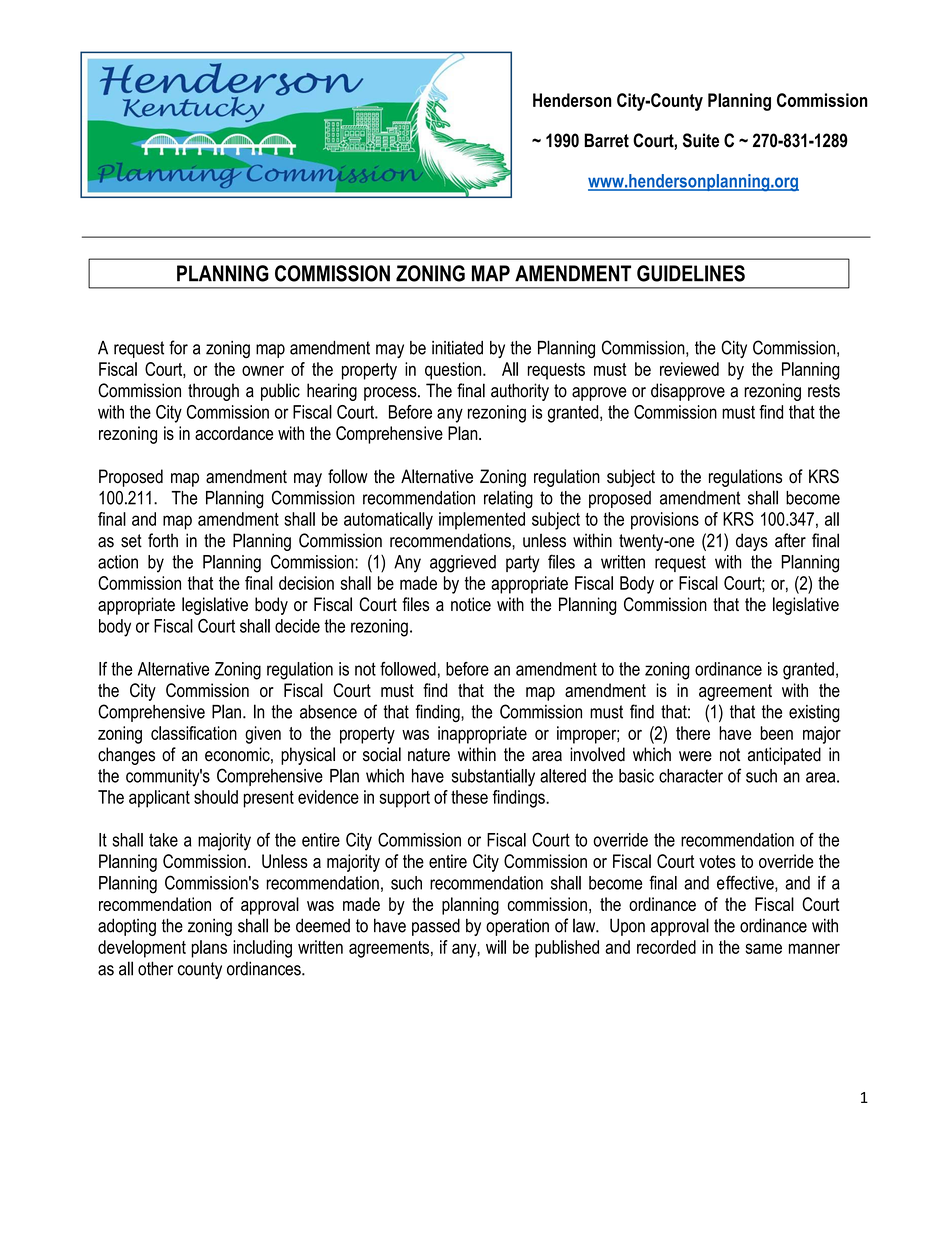 Image resolution: width=952 pixels, height=1233 pixels. I want to click on owner, so click(263, 370).
